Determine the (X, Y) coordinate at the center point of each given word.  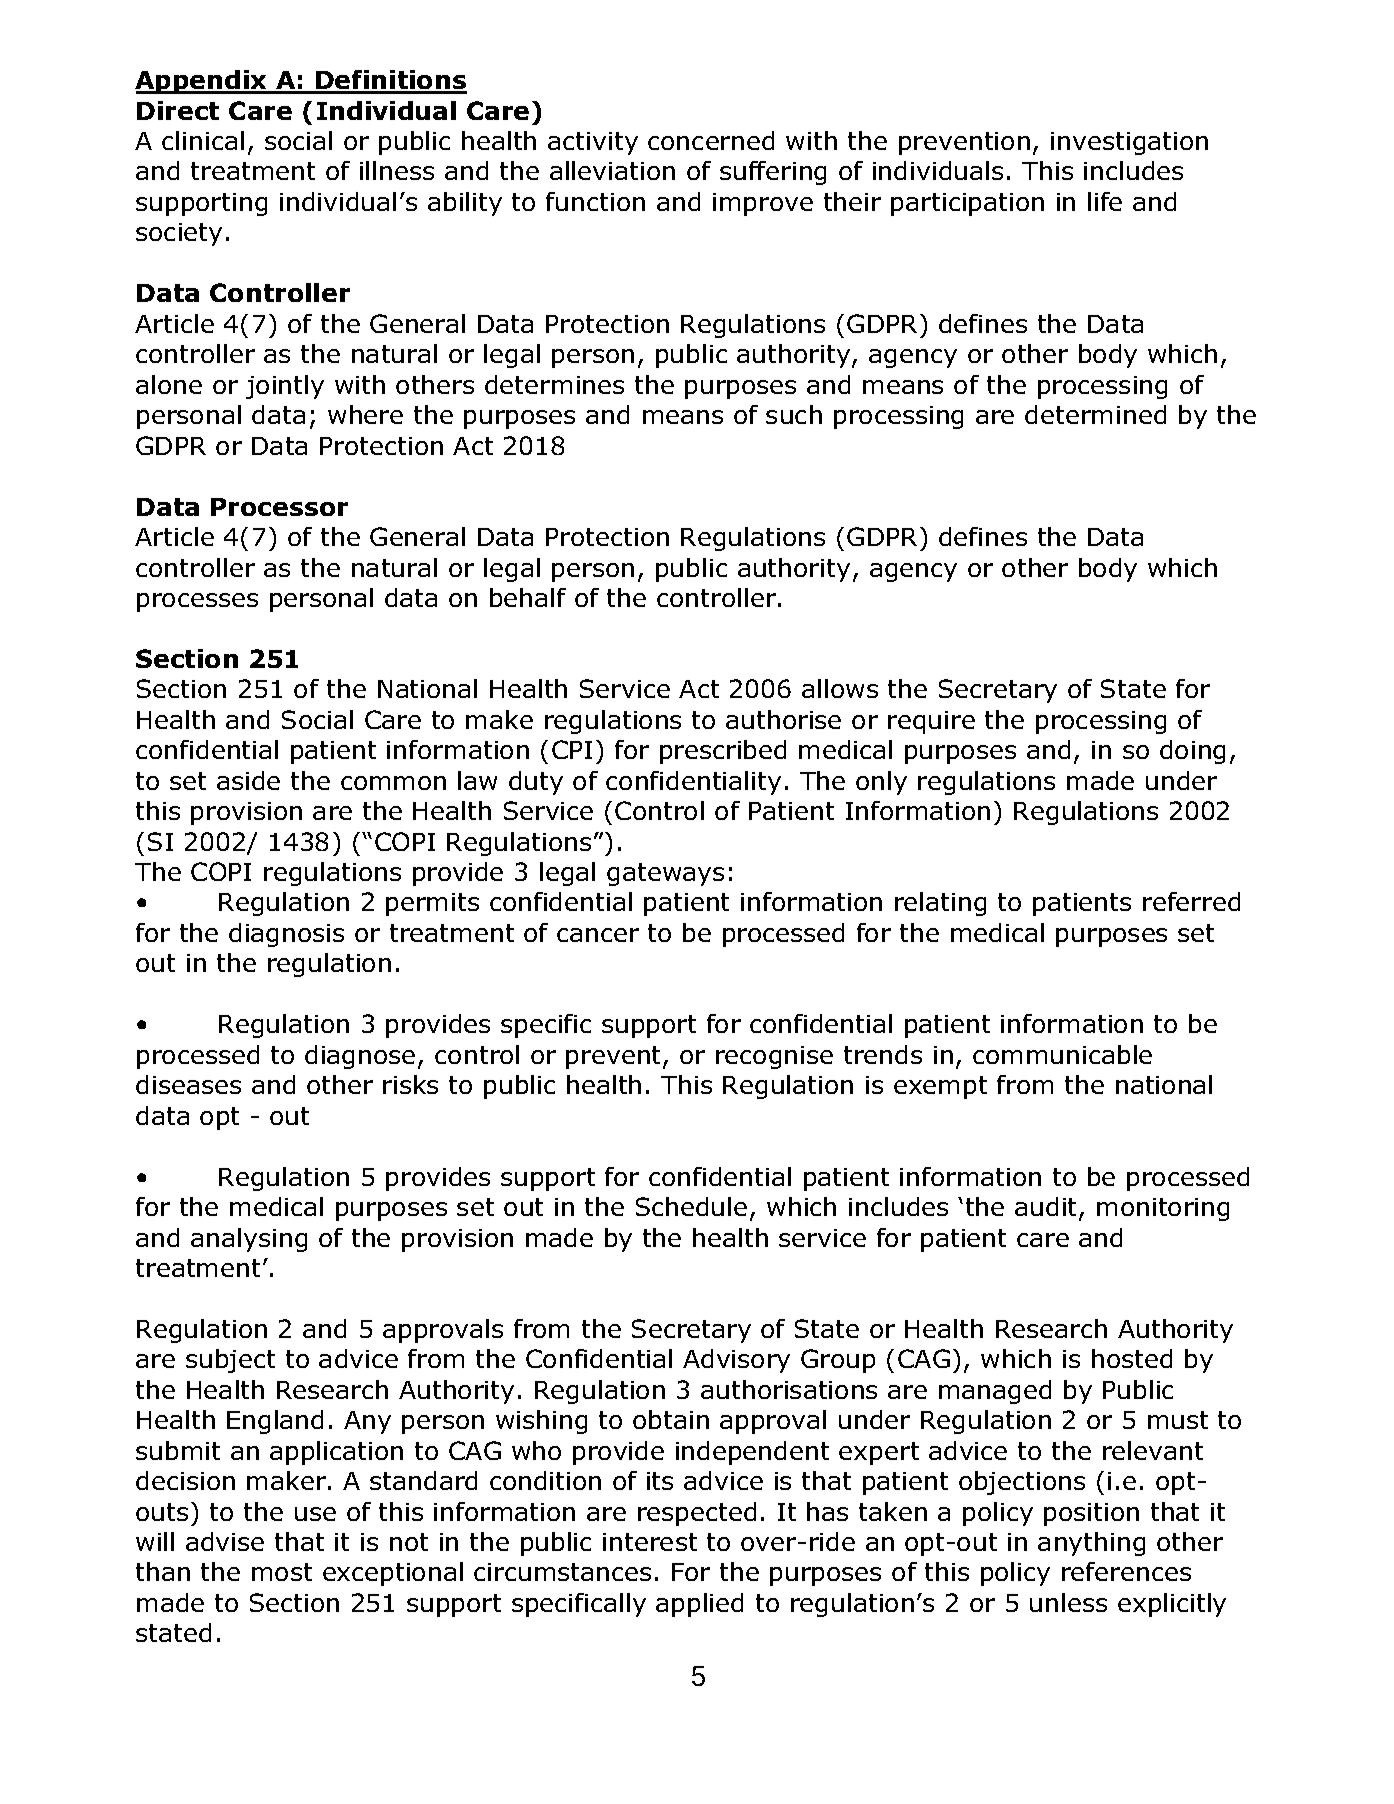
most (282, 1572)
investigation (1129, 143)
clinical (203, 140)
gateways (665, 874)
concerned (711, 140)
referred (1191, 901)
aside (248, 780)
